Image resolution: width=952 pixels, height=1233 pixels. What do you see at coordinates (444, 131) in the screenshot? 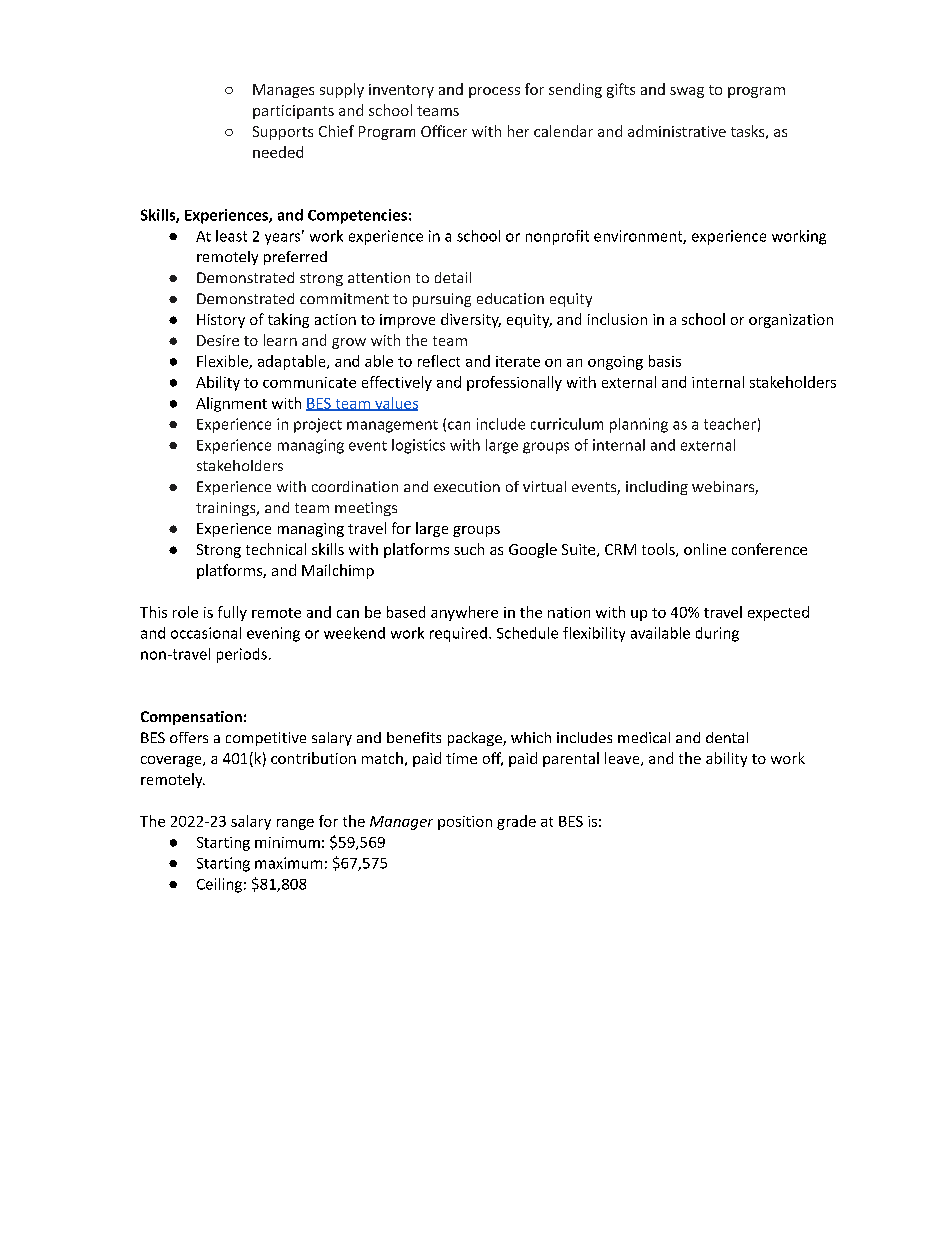
I see `Officer` at bounding box center [444, 131].
